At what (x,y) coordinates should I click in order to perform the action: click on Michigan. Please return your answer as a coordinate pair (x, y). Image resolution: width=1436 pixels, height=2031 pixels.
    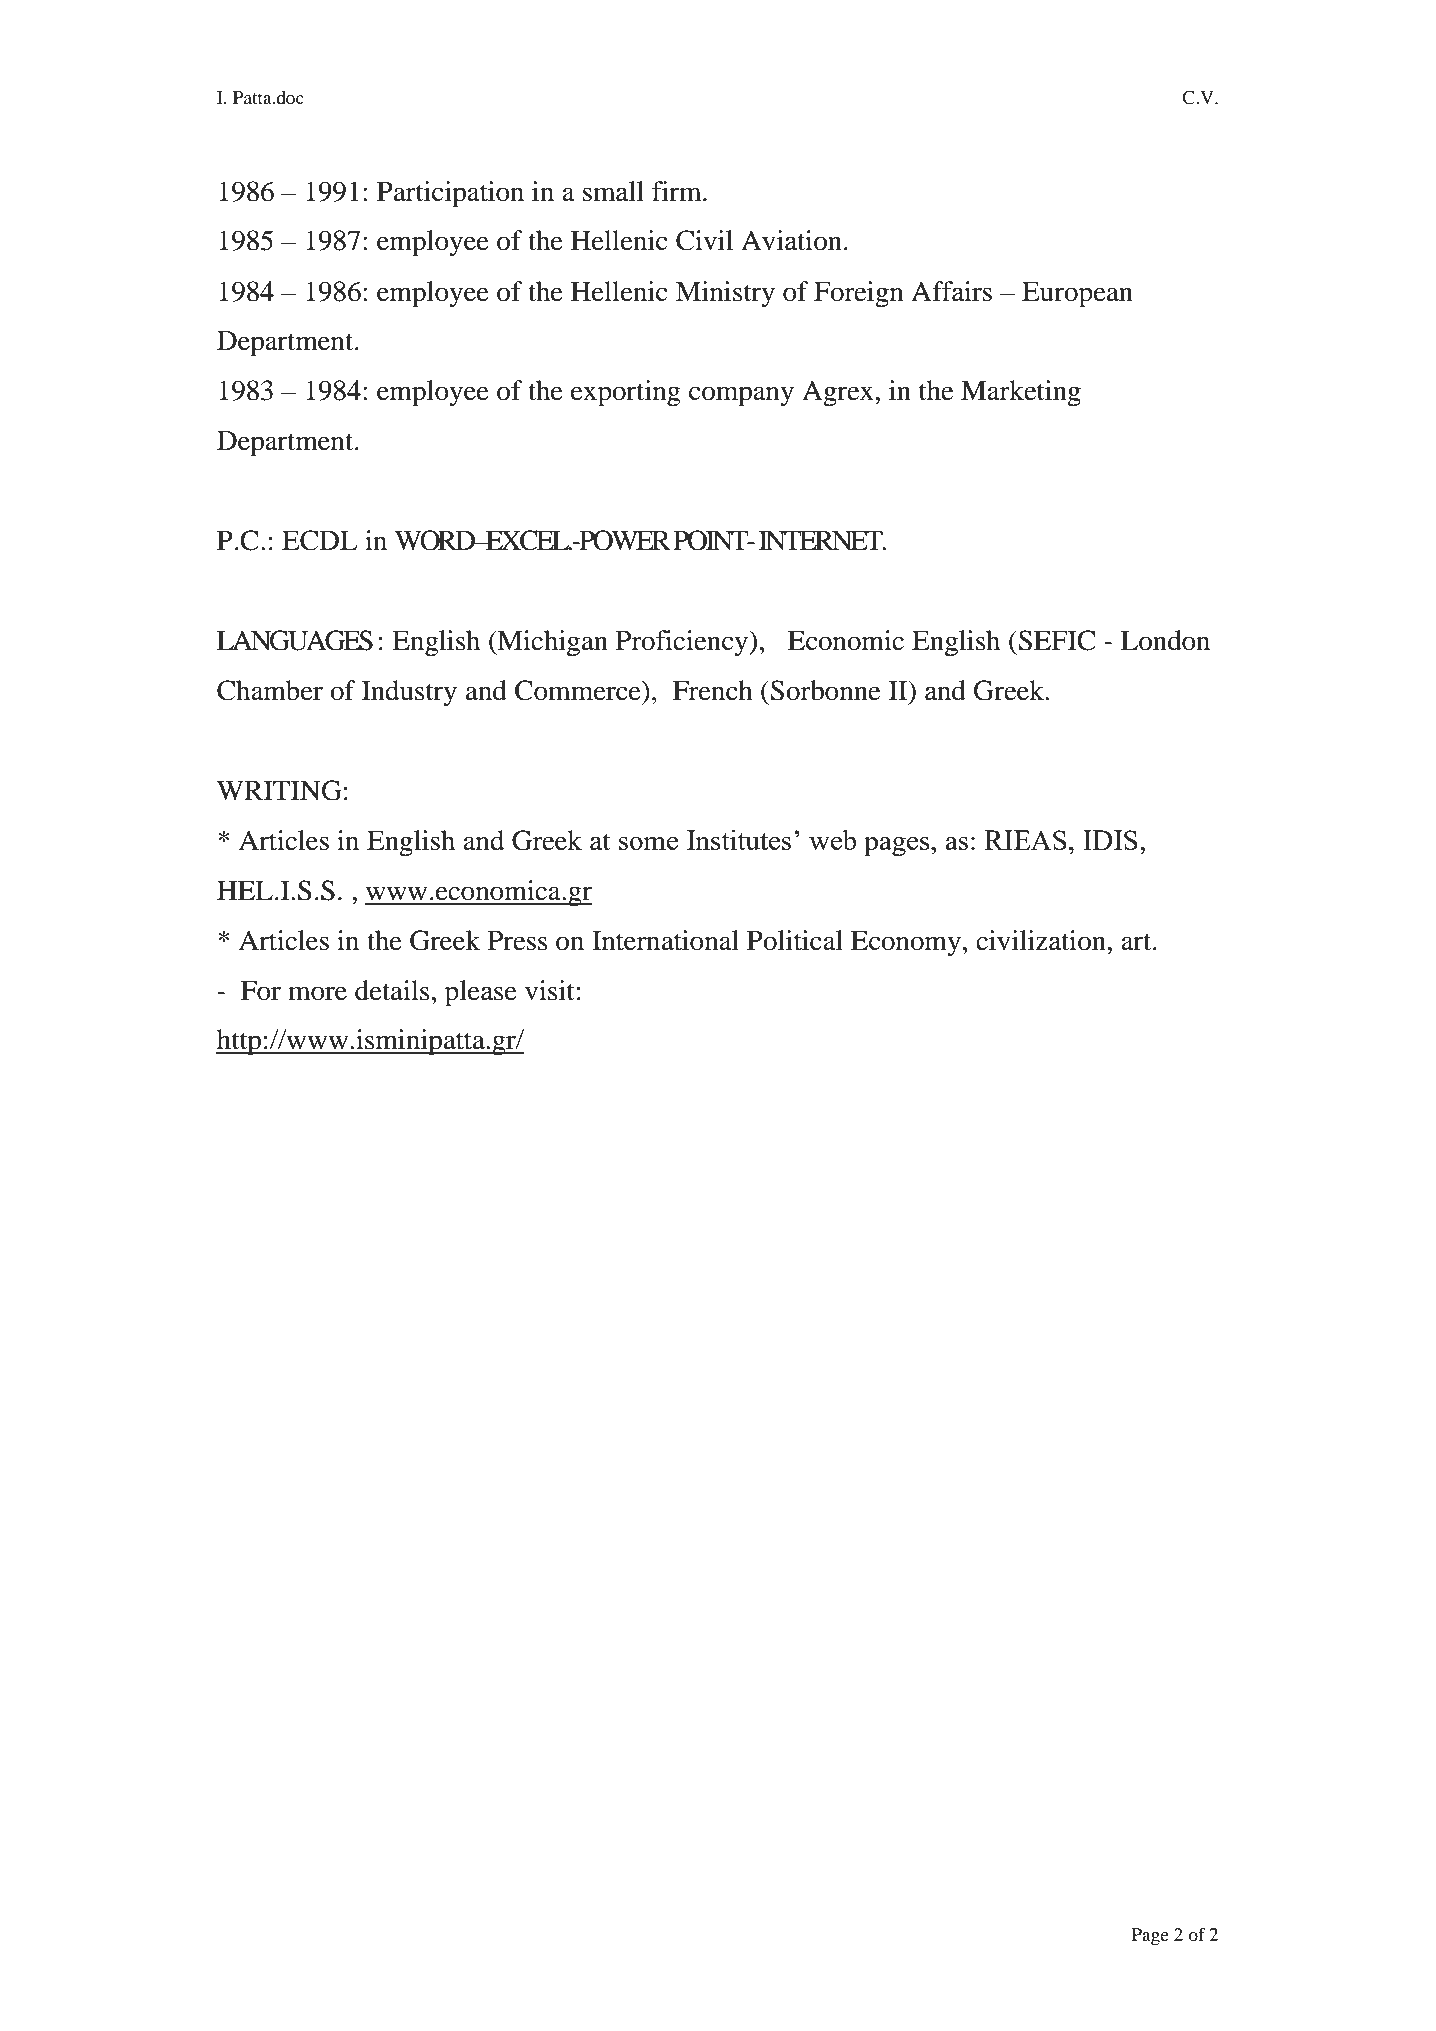
    Looking at the image, I should click on (551, 643).
